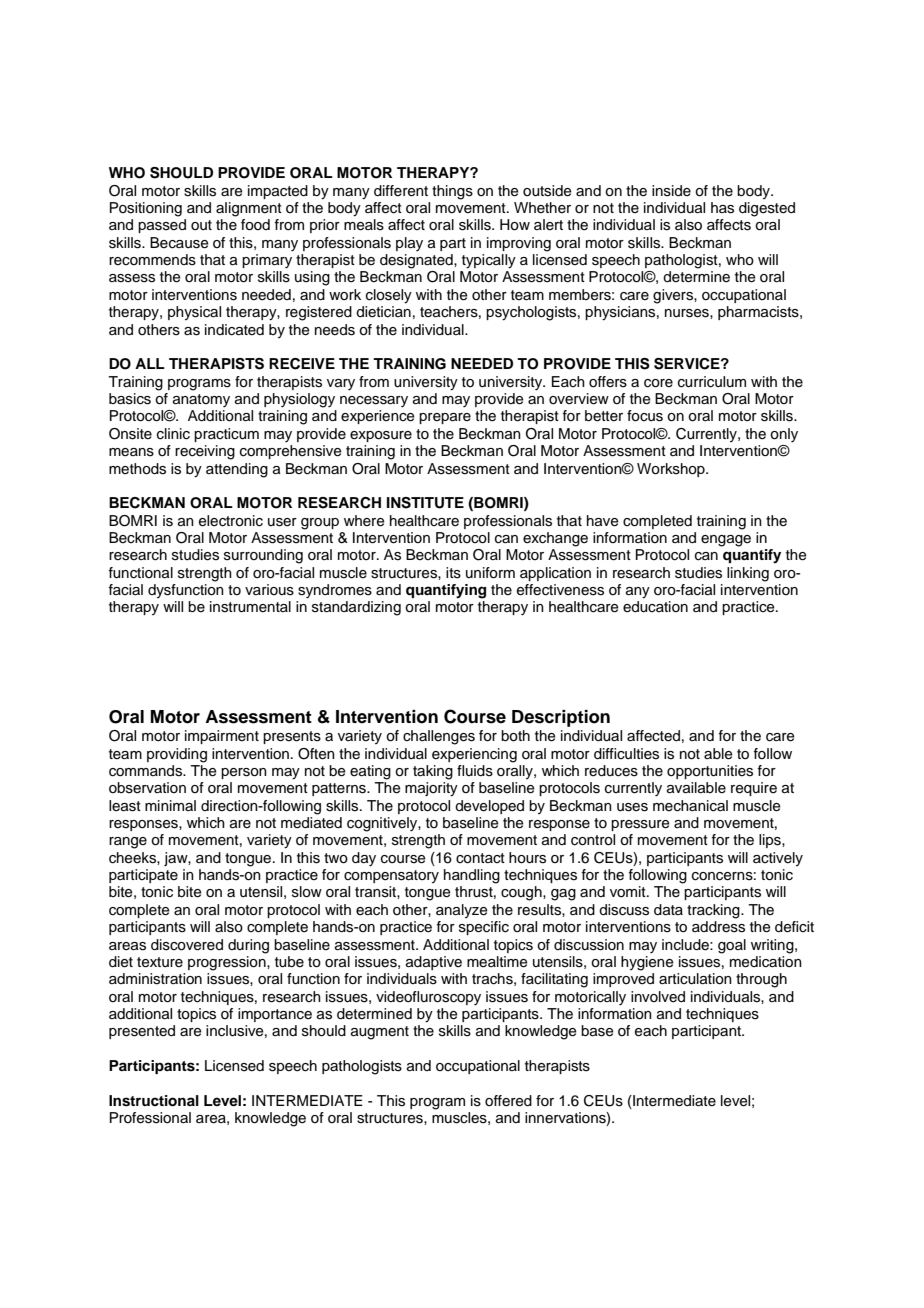 Image resolution: width=924 pixels, height=1308 pixels. Describe the element at coordinates (722, 208) in the screenshot. I see `has` at that location.
